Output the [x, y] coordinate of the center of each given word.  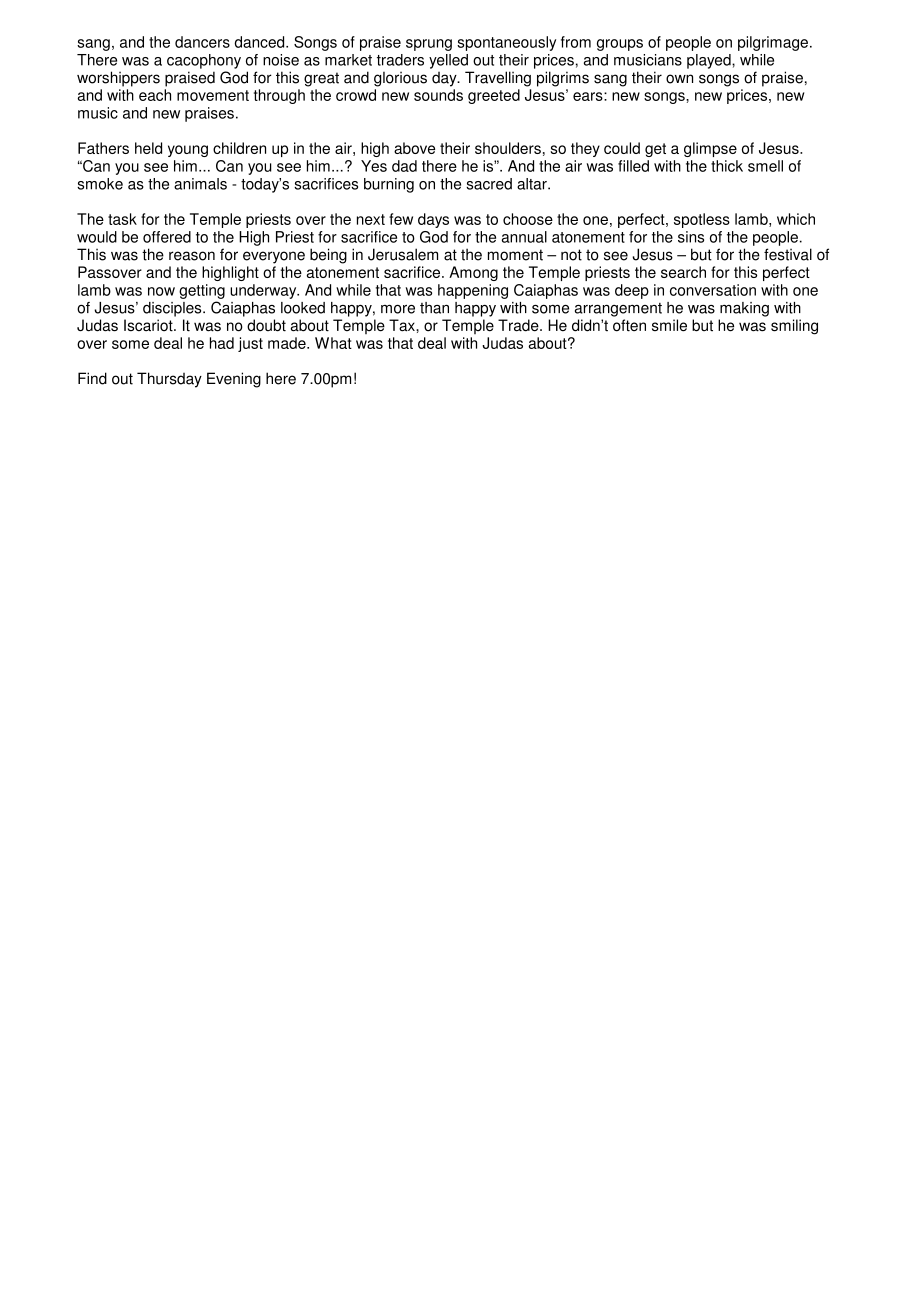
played [710, 61]
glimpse [710, 149]
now [161, 291]
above [414, 148]
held [148, 148]
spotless [702, 220]
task [122, 219]
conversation [713, 290]
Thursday [169, 380]
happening [473, 291]
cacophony [204, 61]
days [433, 220]
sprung [429, 45]
